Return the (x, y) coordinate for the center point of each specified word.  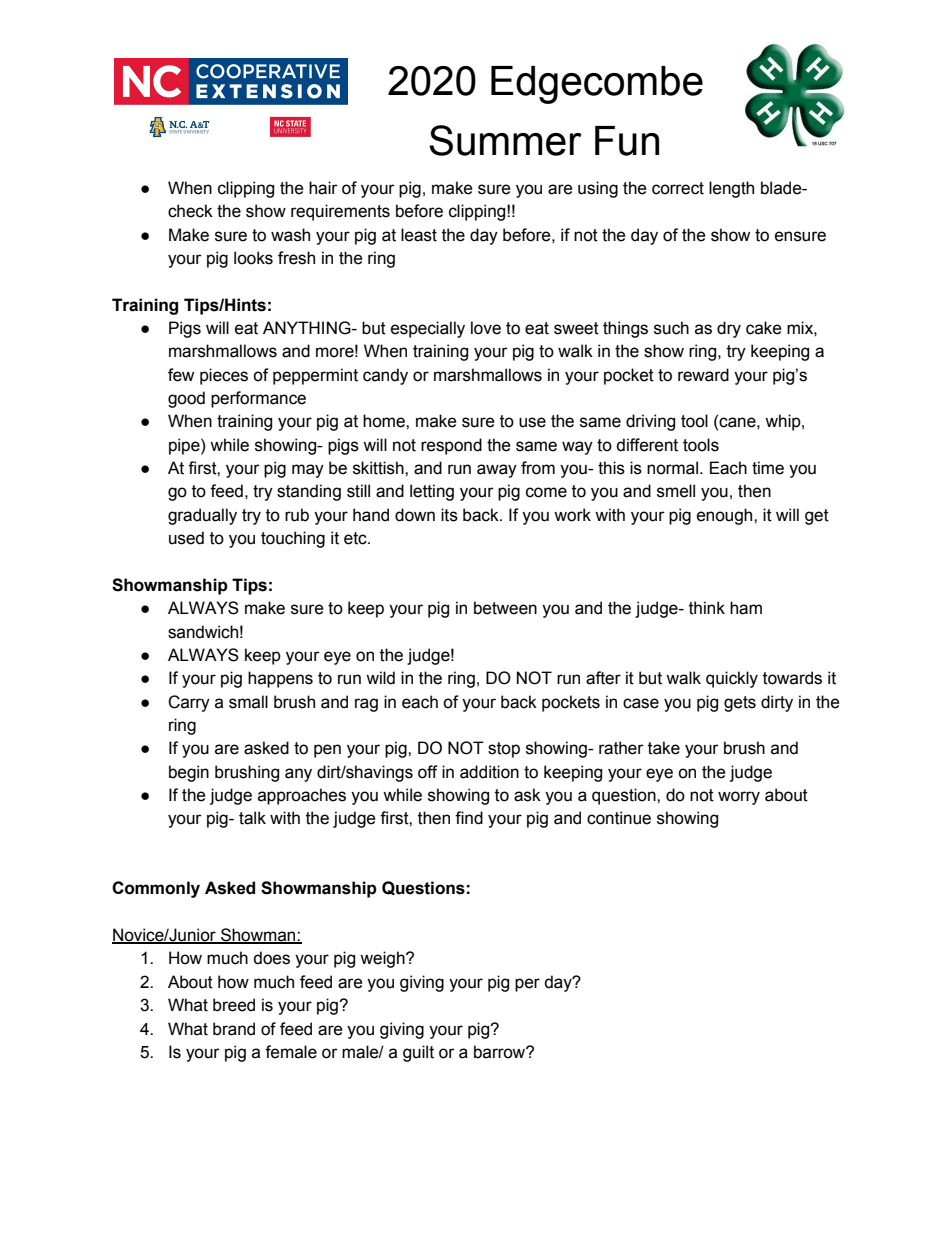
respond (451, 446)
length (731, 189)
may (308, 471)
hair (323, 188)
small (248, 702)
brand (234, 1029)
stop (504, 750)
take (664, 748)
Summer (505, 140)
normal (672, 468)
